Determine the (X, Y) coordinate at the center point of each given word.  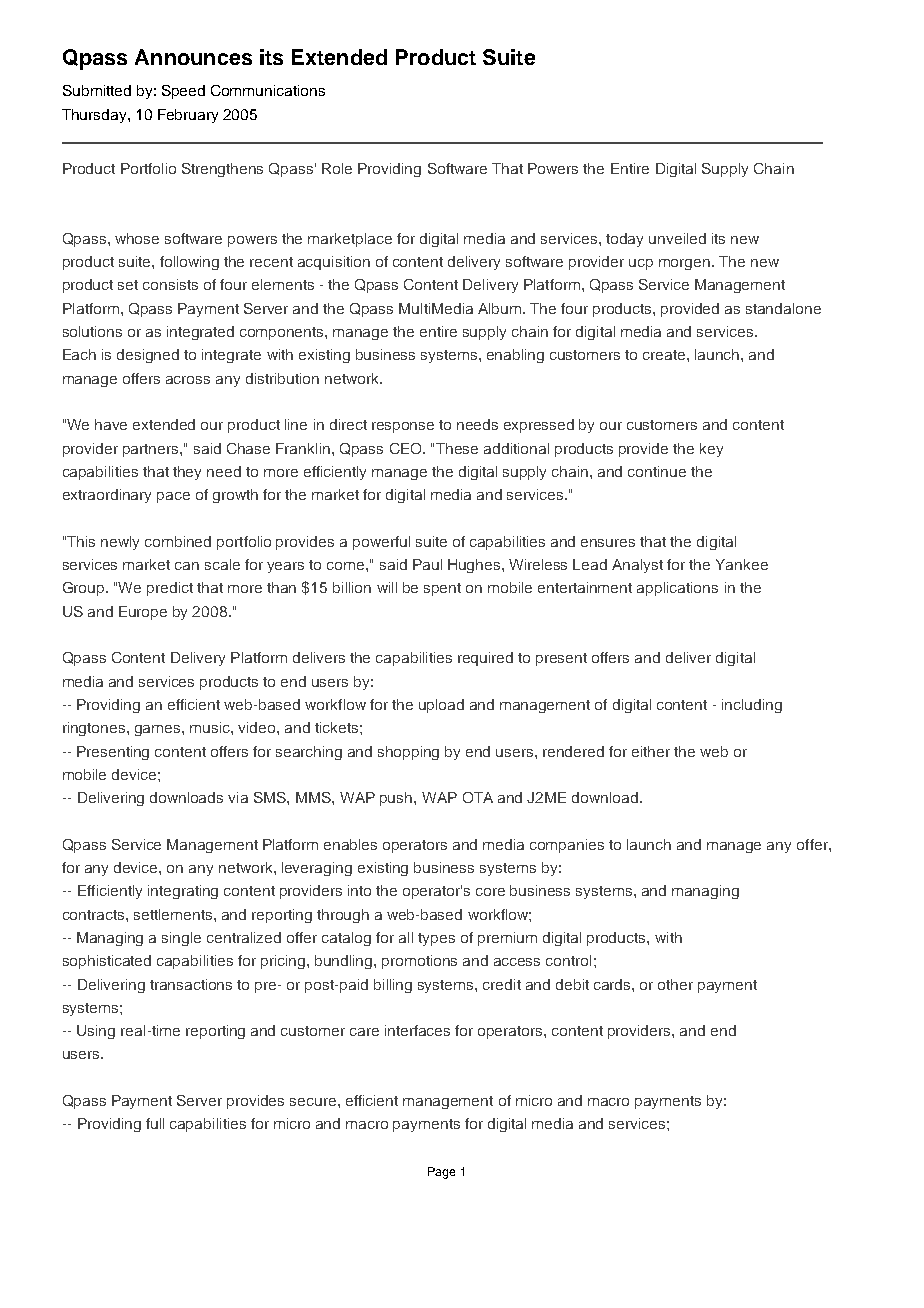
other (675, 984)
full (155, 1123)
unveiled (677, 238)
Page (441, 1173)
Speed (183, 92)
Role (337, 168)
